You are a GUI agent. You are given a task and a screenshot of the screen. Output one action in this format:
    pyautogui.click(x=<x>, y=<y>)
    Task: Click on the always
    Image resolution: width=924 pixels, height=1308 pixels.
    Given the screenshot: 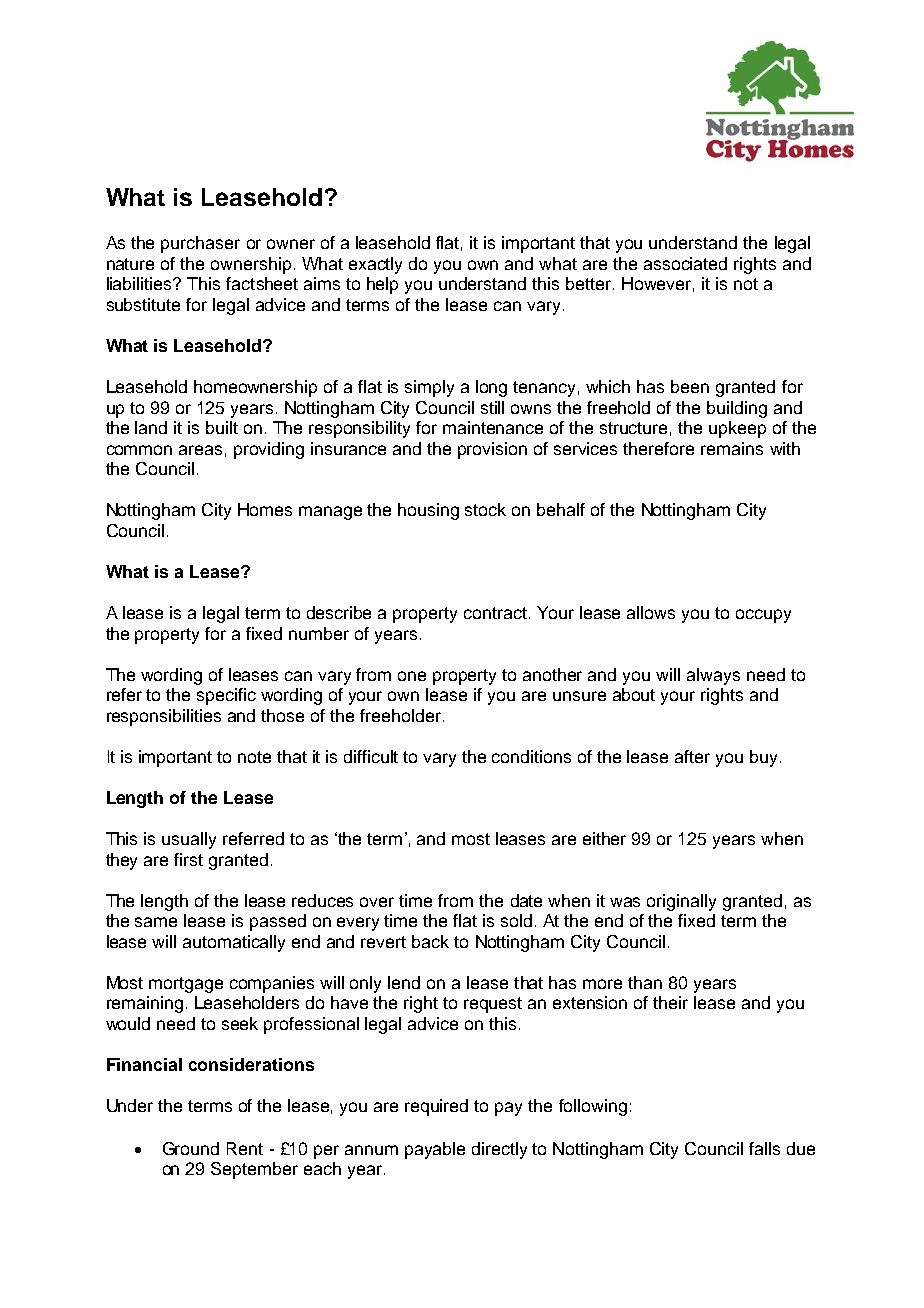 What is the action you would take?
    pyautogui.click(x=713, y=676)
